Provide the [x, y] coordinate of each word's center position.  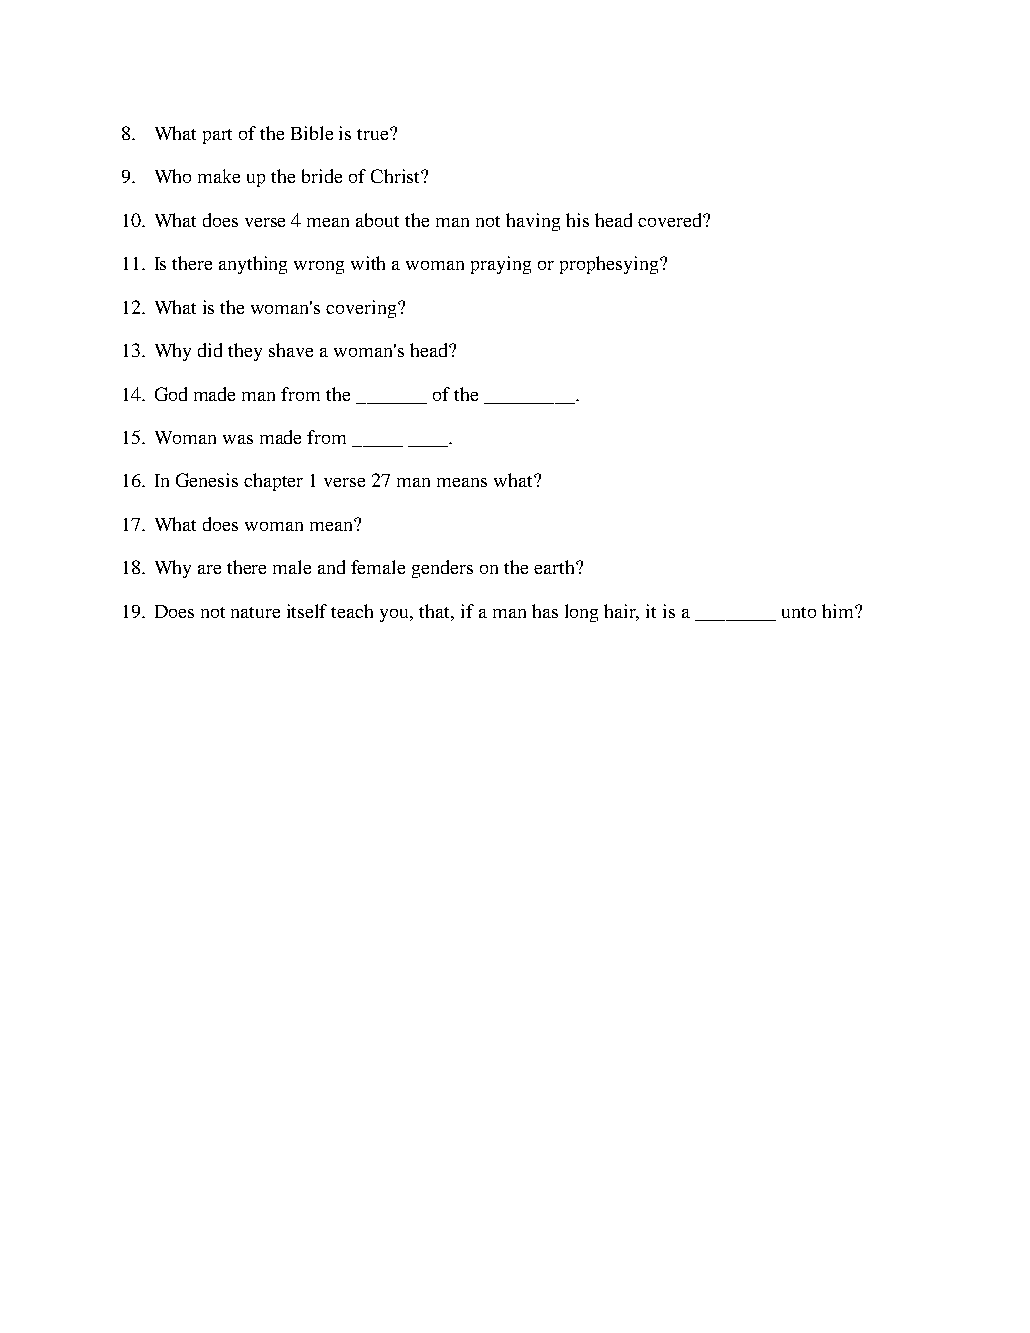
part [217, 136]
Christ [396, 176]
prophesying [610, 265]
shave [291, 350]
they [245, 352]
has [545, 611]
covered [671, 220]
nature [255, 612]
